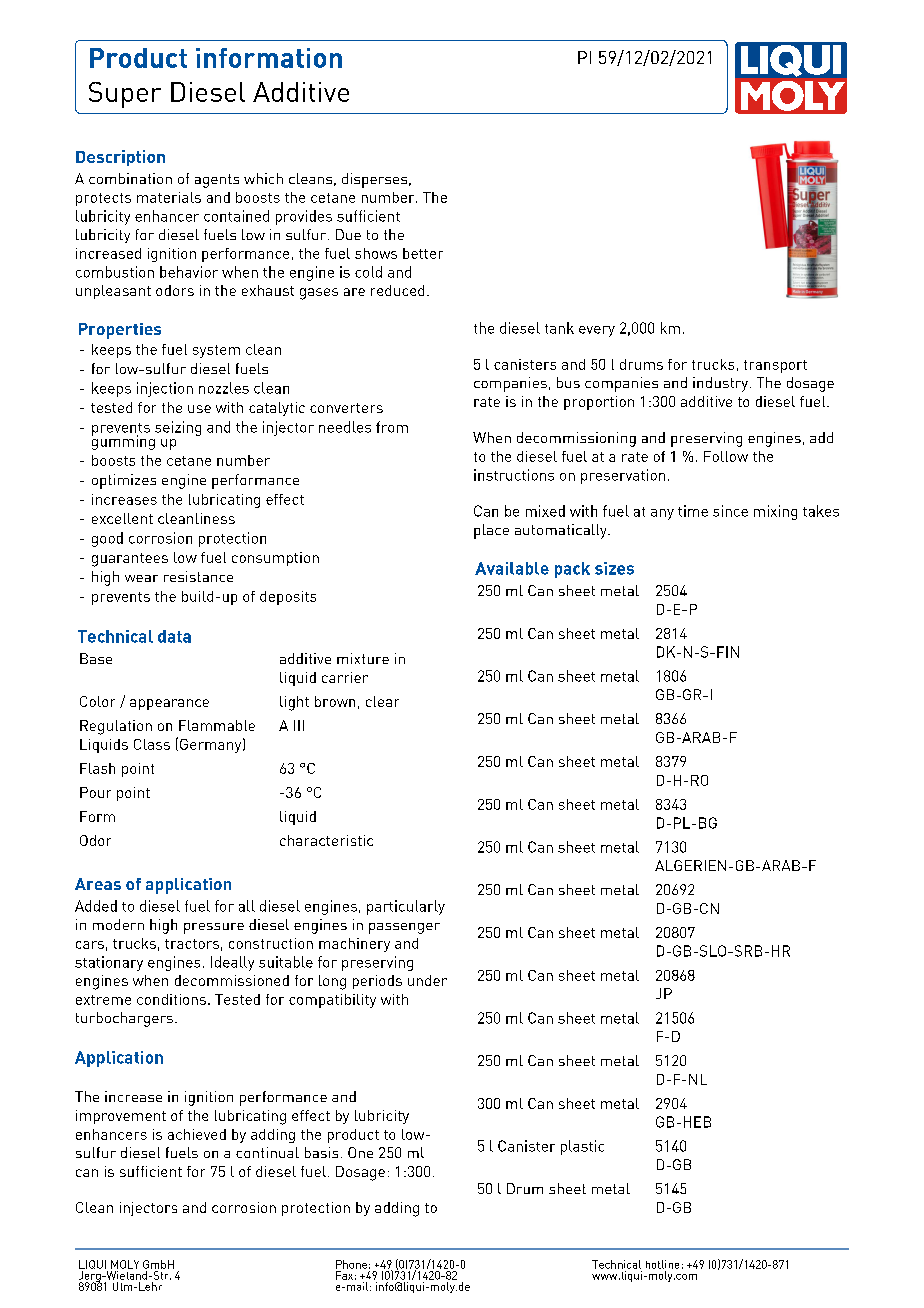 The image size is (924, 1308). What do you see at coordinates (382, 701) in the image?
I see `clear` at bounding box center [382, 701].
